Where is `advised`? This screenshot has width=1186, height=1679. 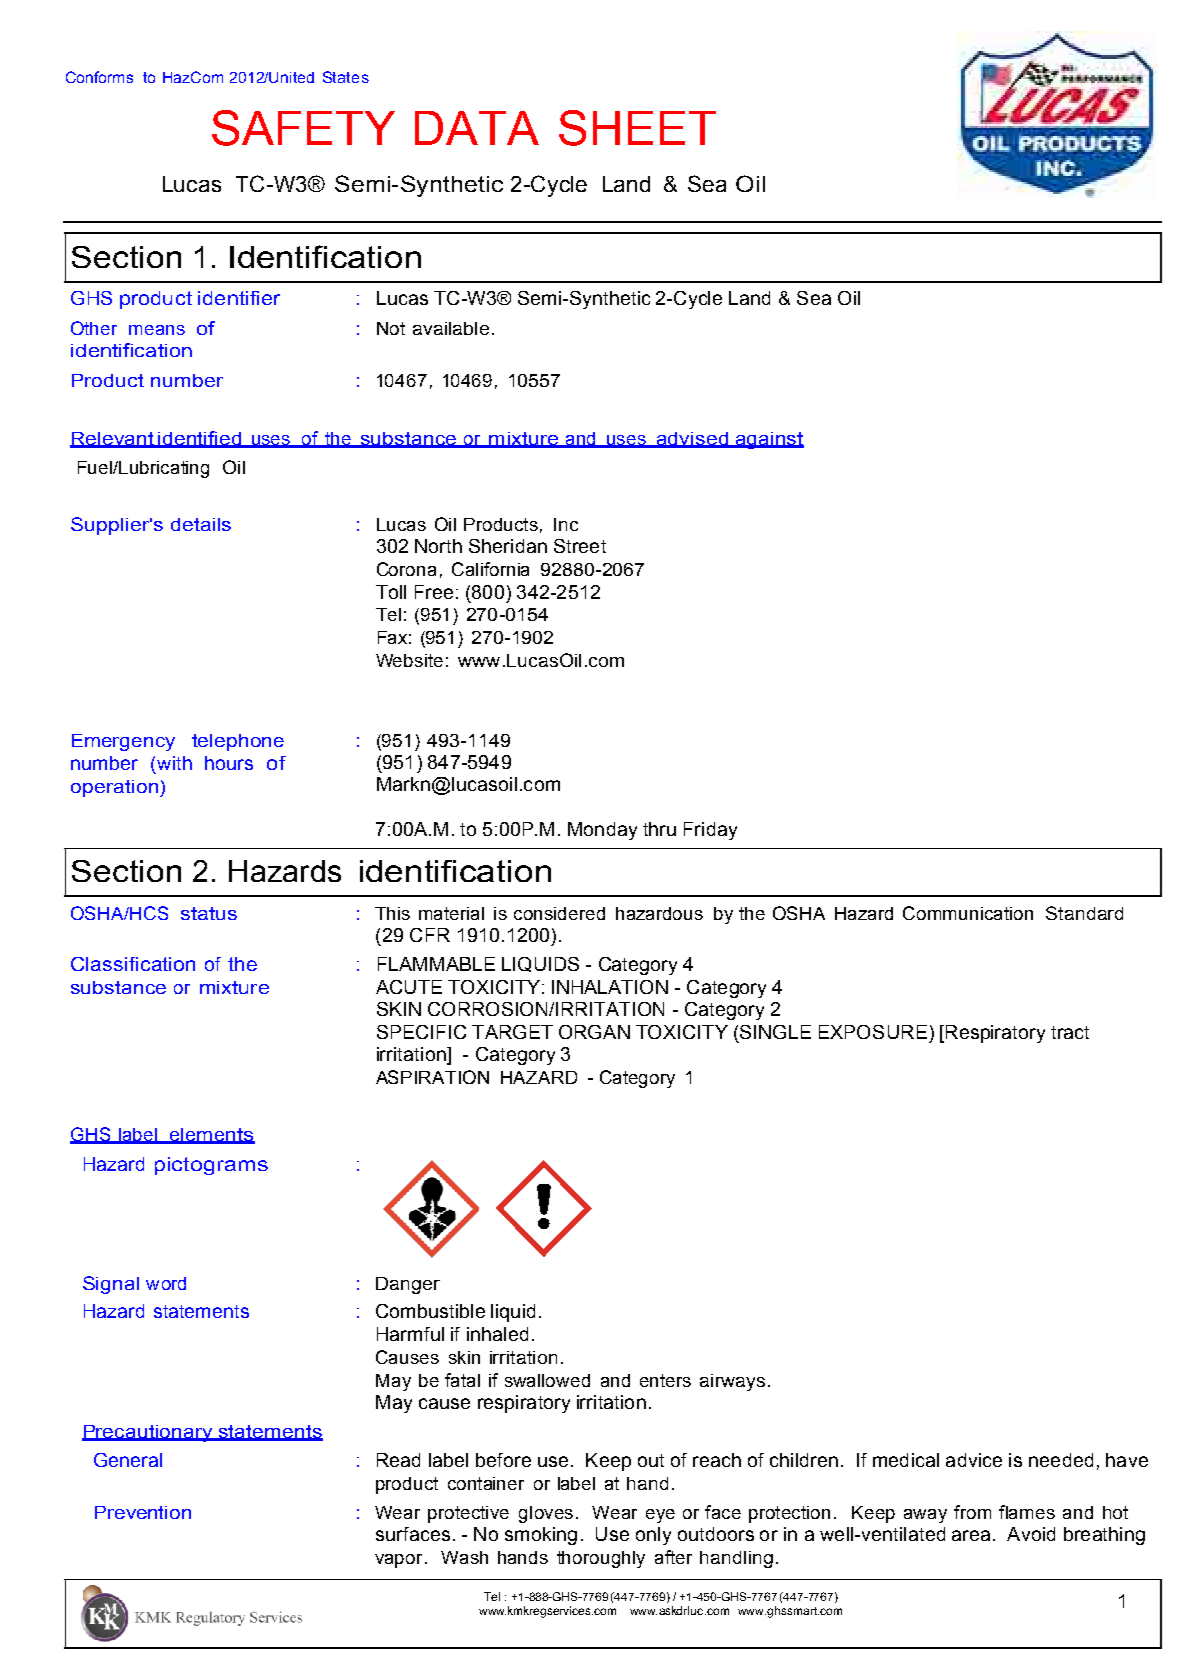 advised is located at coordinates (692, 439).
